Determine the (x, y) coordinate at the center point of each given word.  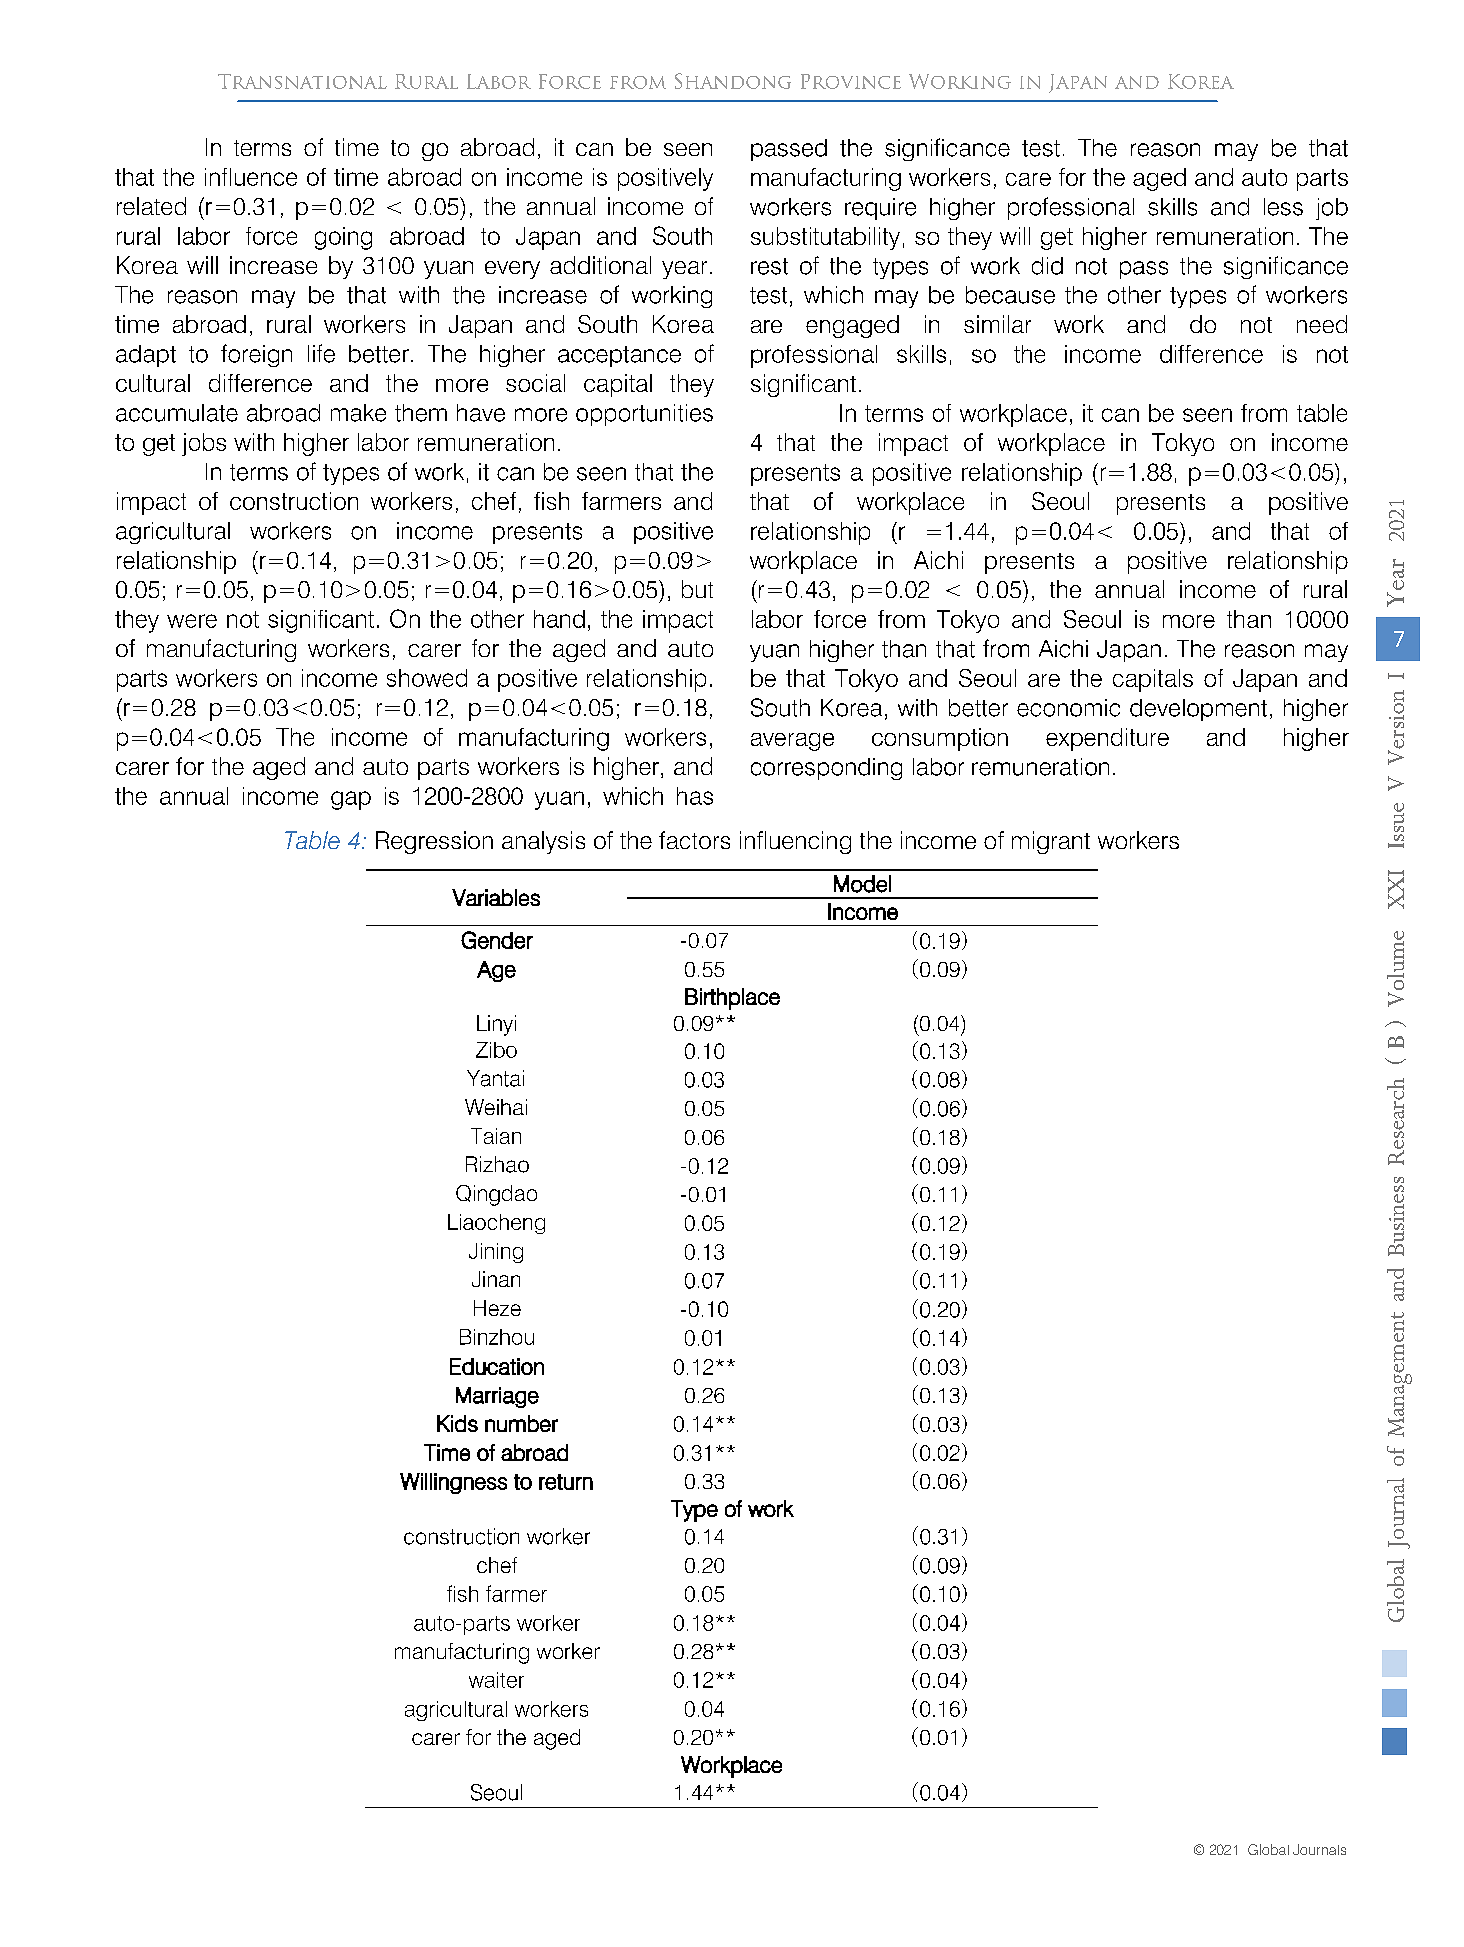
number (521, 1423)
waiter (496, 1680)
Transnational (302, 81)
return (566, 1482)
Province (851, 81)
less (1283, 207)
